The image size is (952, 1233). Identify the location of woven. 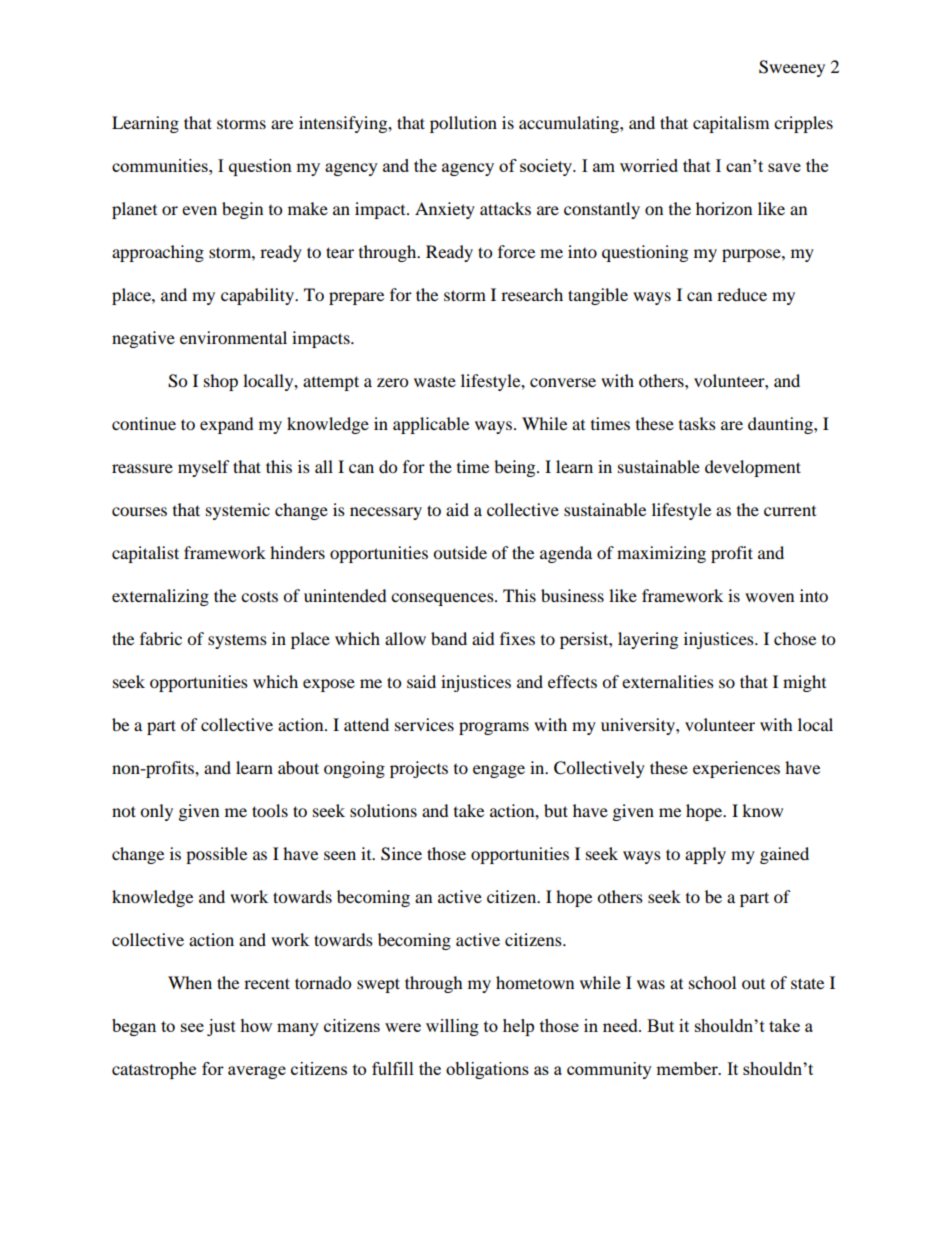
(769, 597).
